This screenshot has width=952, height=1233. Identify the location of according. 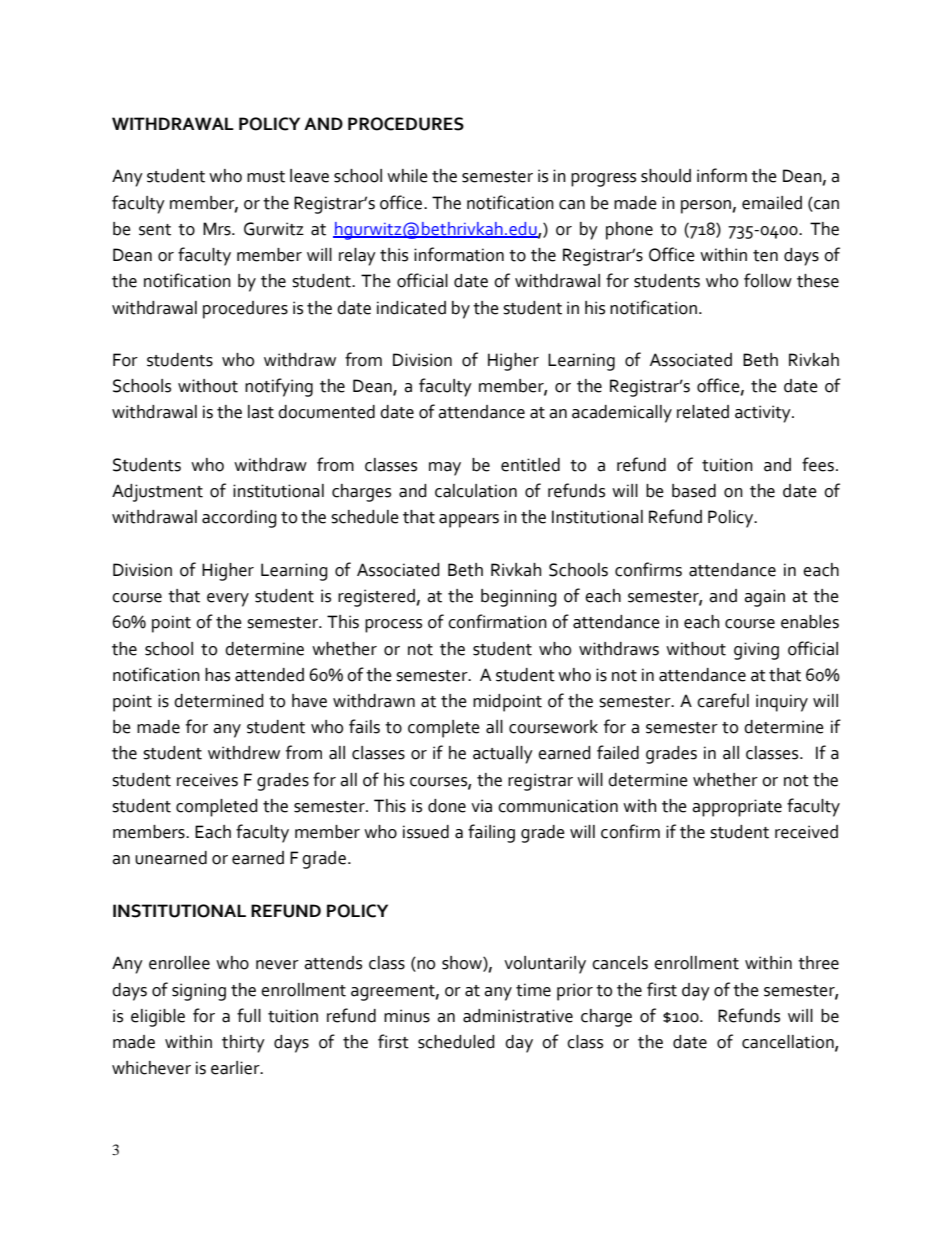
(239, 519).
